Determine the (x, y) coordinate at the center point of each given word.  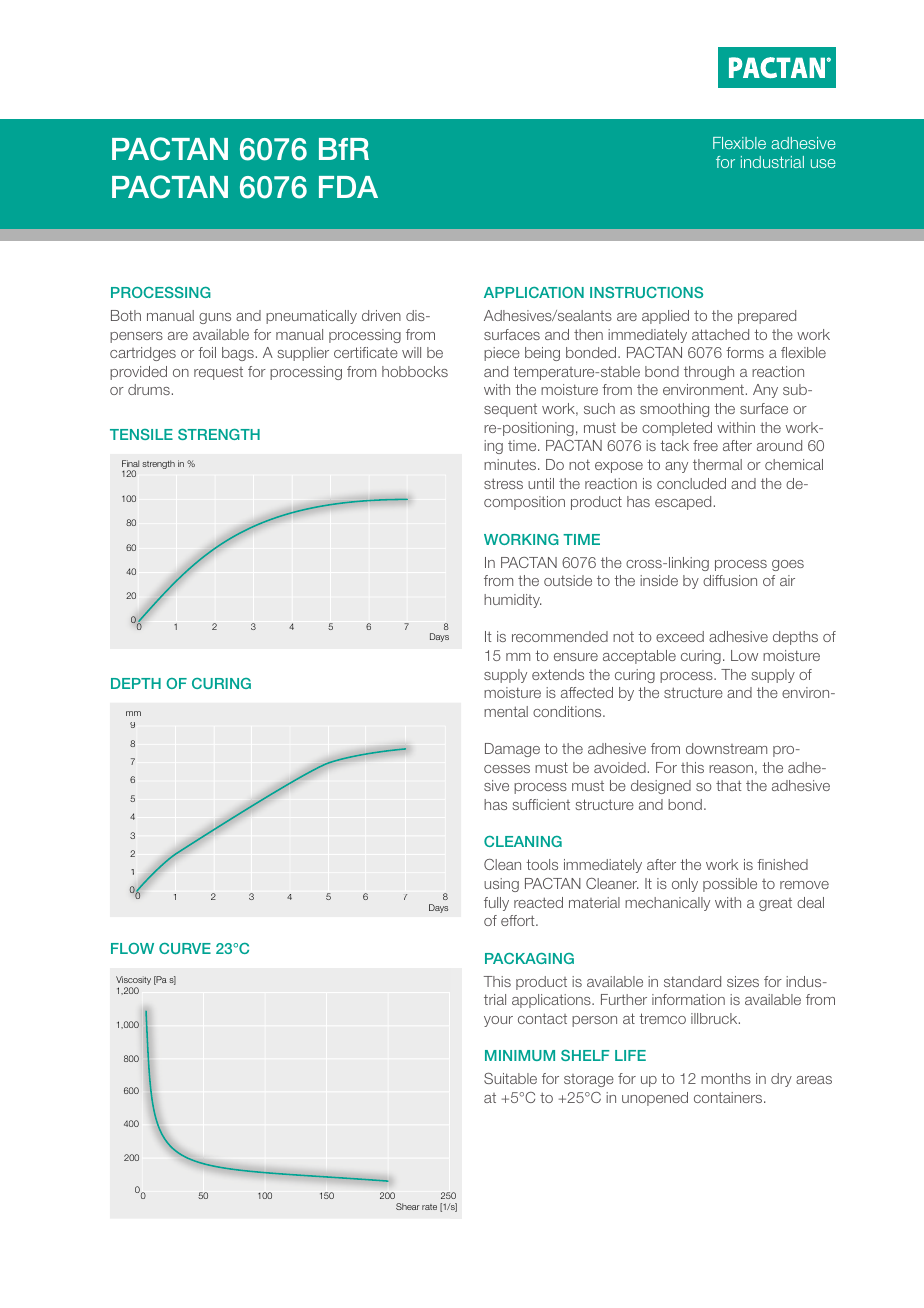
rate (429, 1207)
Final (130, 463)
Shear (408, 1206)
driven (381, 315)
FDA (348, 187)
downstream (726, 748)
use (823, 163)
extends (558, 674)
